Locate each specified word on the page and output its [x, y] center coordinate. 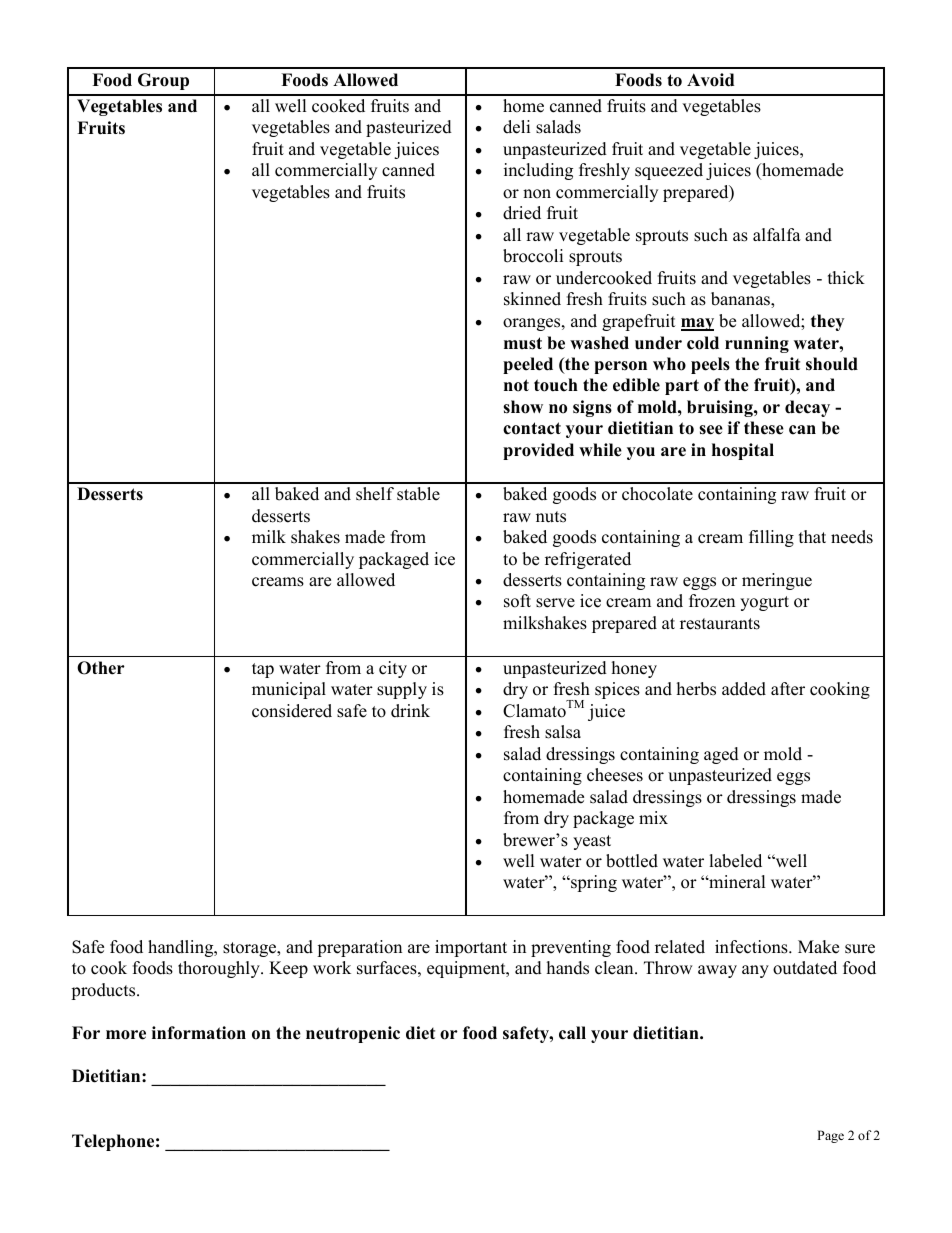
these [764, 428]
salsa [563, 732]
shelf [375, 494]
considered [292, 711]
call [572, 1033]
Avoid [710, 80]
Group [163, 81]
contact [532, 428]
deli [516, 127]
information [199, 1033]
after [788, 689]
